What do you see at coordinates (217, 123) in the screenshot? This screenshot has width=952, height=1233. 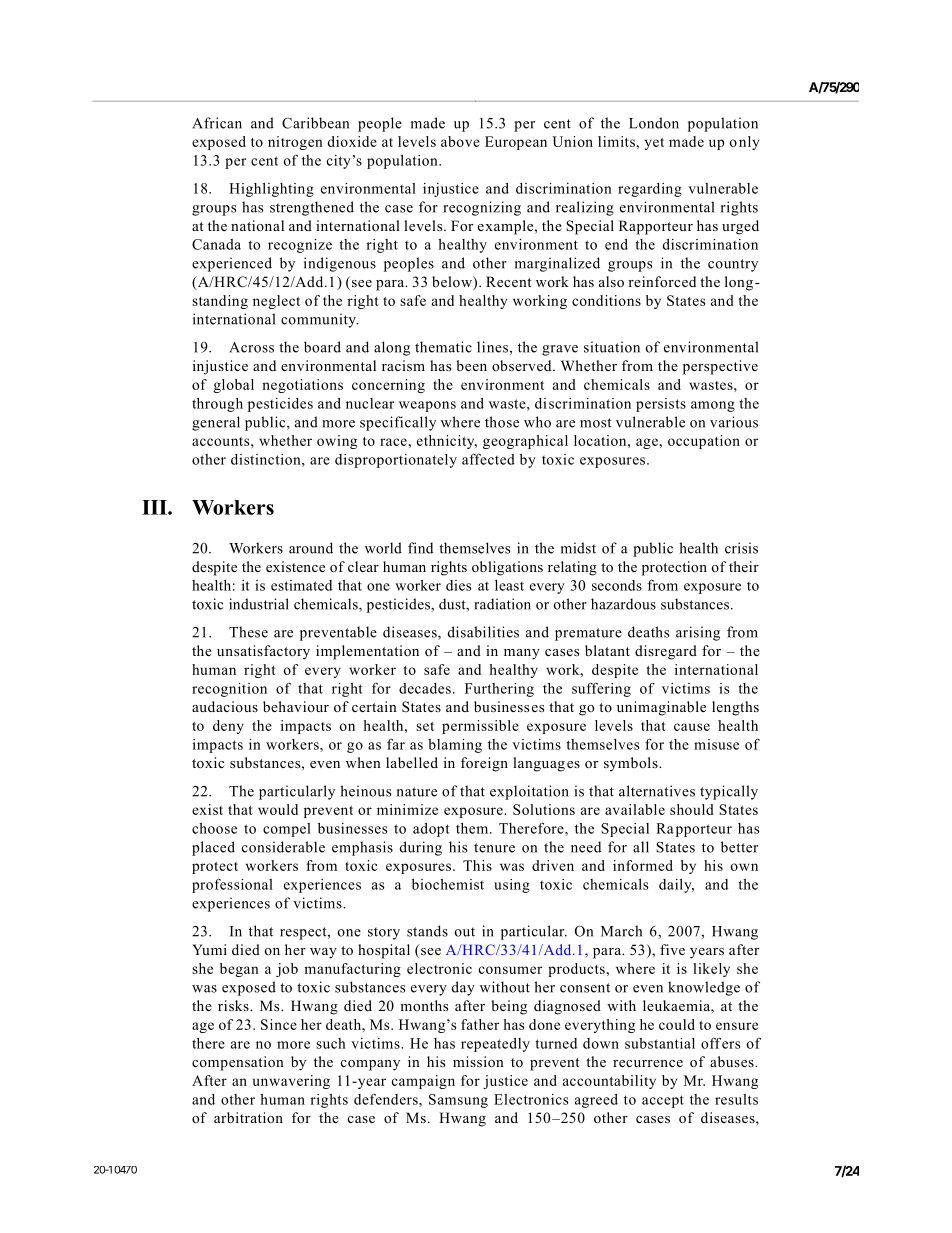 I see `African` at bounding box center [217, 123].
